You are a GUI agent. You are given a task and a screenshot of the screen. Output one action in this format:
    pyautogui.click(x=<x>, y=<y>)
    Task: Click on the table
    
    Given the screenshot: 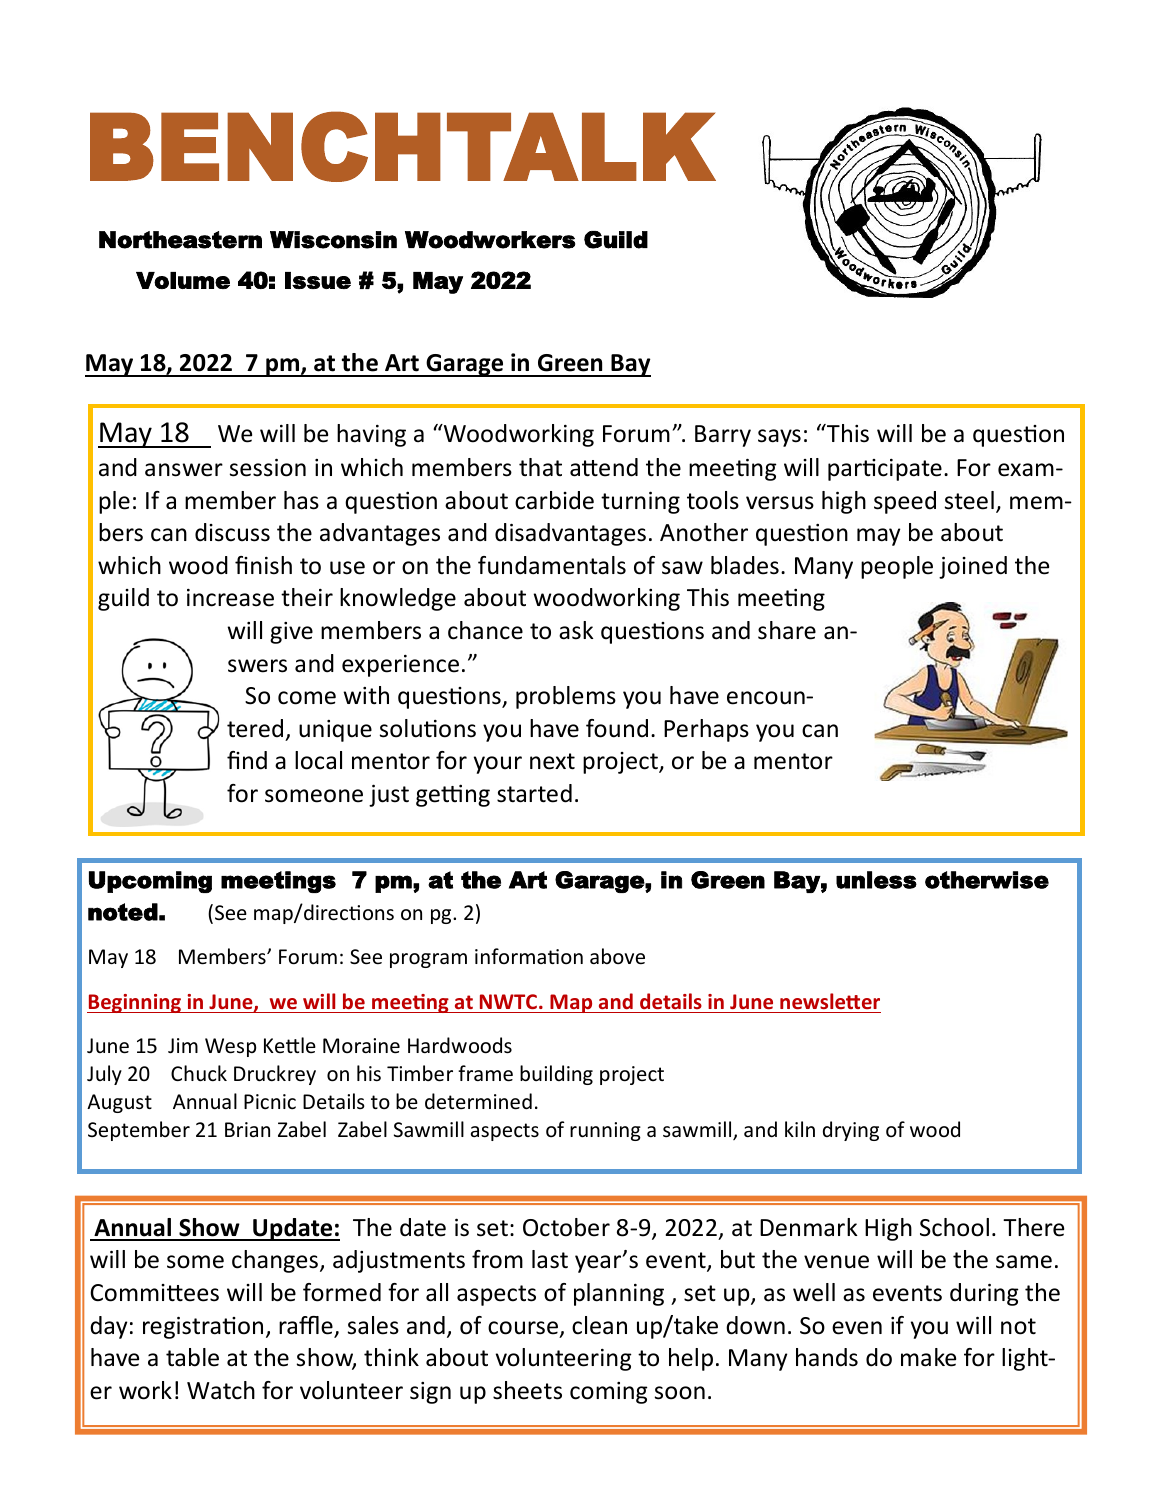 What is the action you would take?
    pyautogui.click(x=192, y=1357)
